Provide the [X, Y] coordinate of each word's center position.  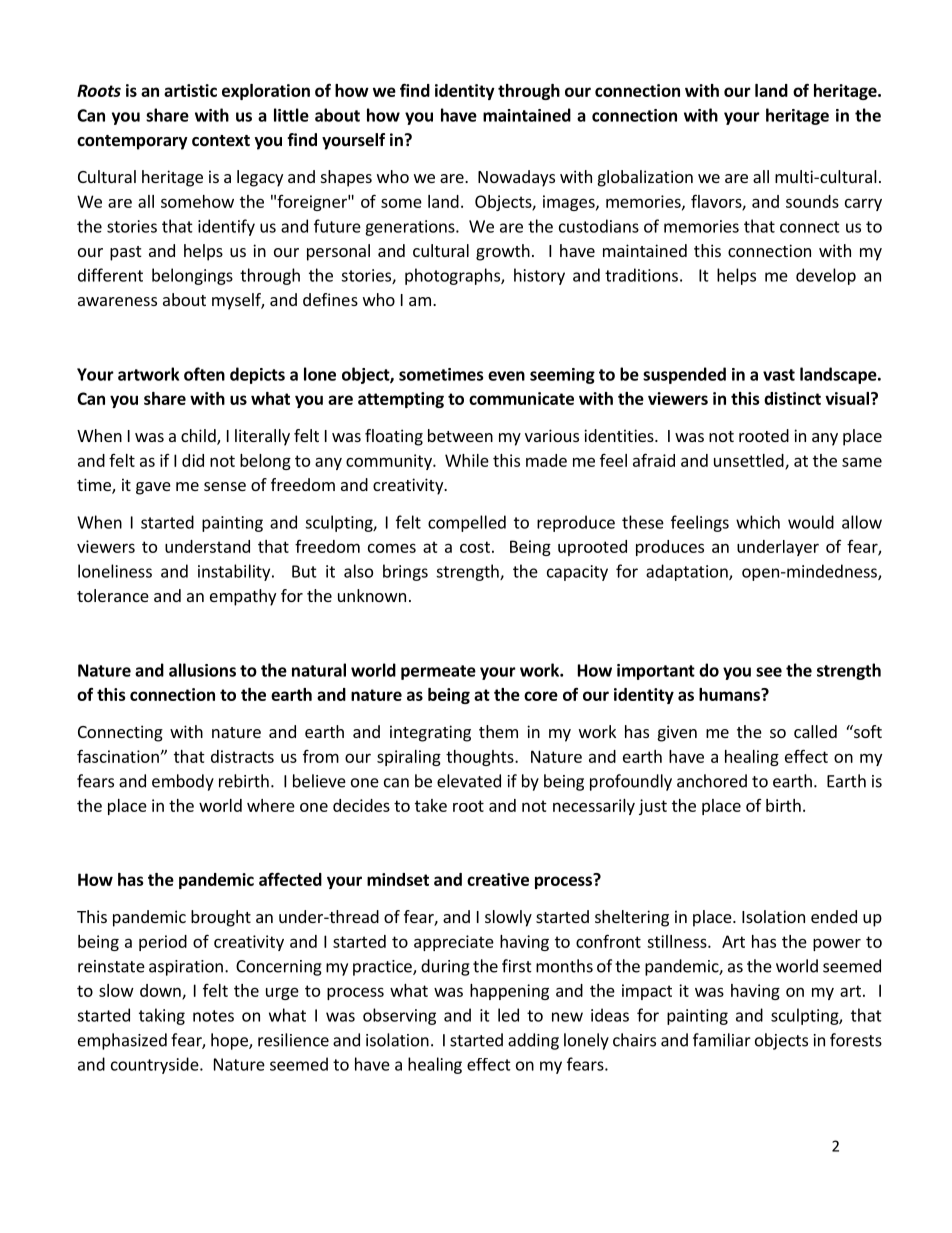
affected [290, 879]
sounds [812, 201]
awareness [117, 301]
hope [230, 1041]
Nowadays [516, 178]
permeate [438, 672]
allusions [202, 670]
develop [826, 276]
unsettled [750, 461]
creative [498, 879]
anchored [712, 781]
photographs [453, 276]
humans [730, 694]
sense [225, 486]
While [467, 460]
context [221, 141]
